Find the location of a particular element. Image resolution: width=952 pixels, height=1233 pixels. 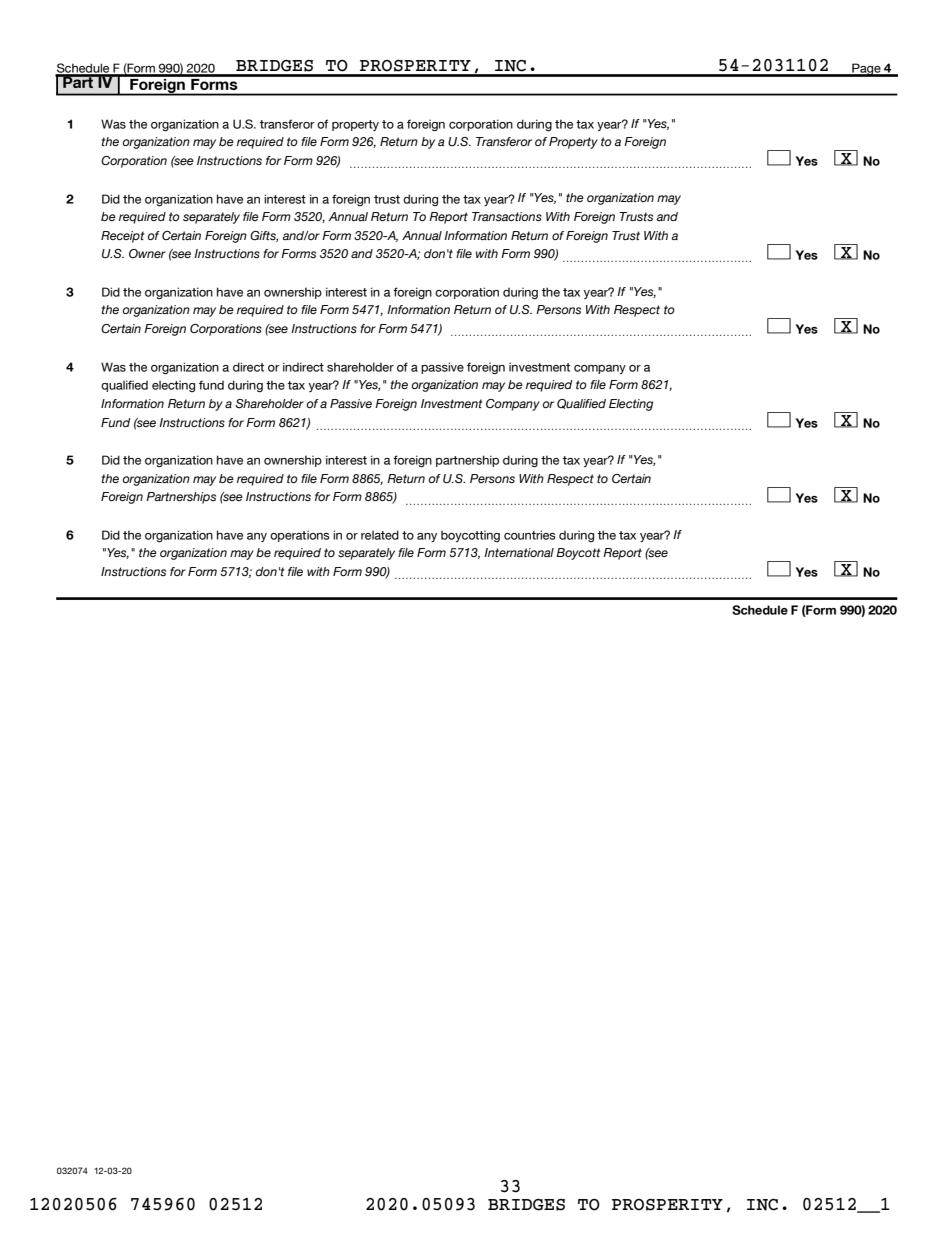

International is located at coordinates (519, 552).
